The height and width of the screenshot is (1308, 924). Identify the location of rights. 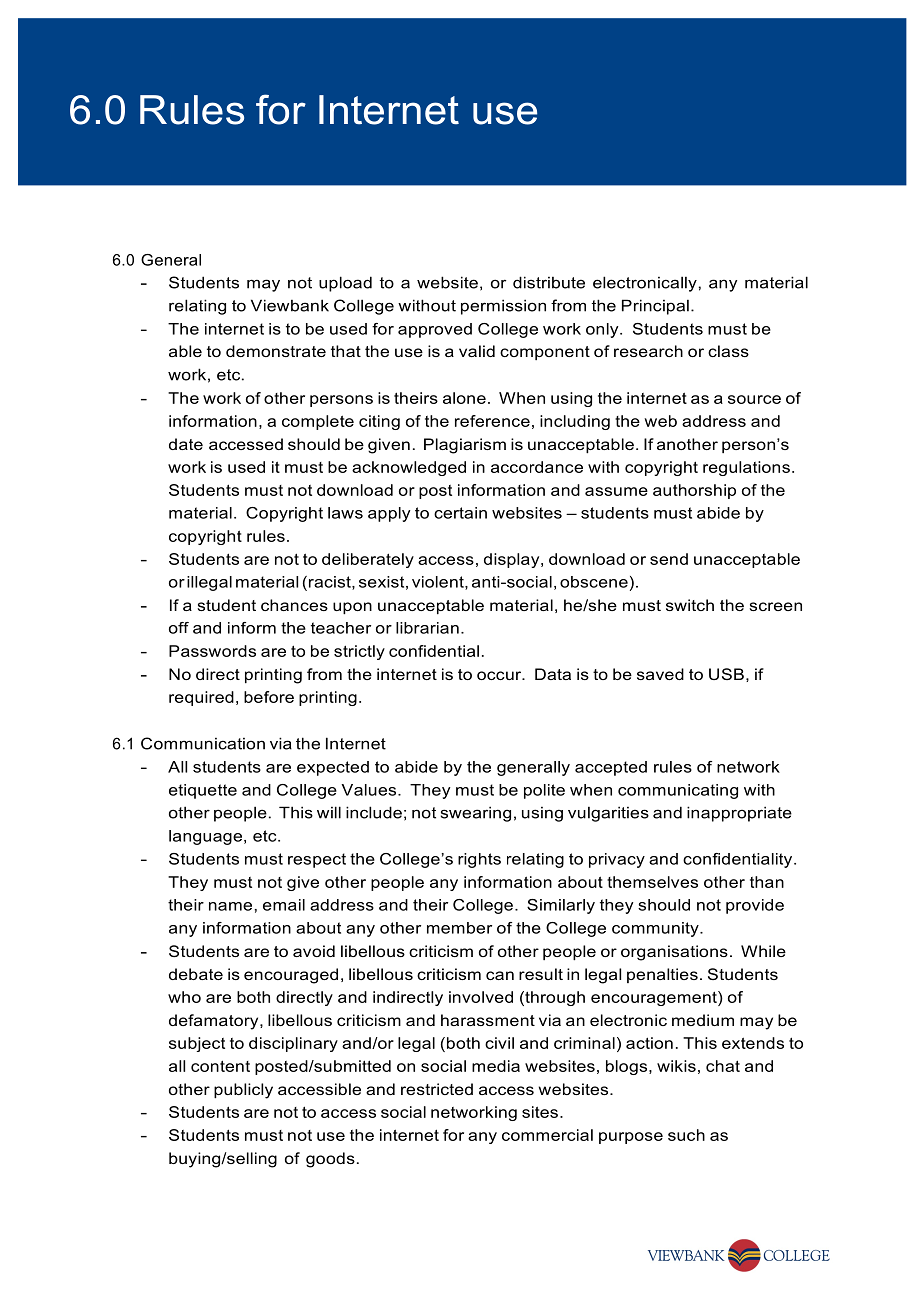
(479, 860).
